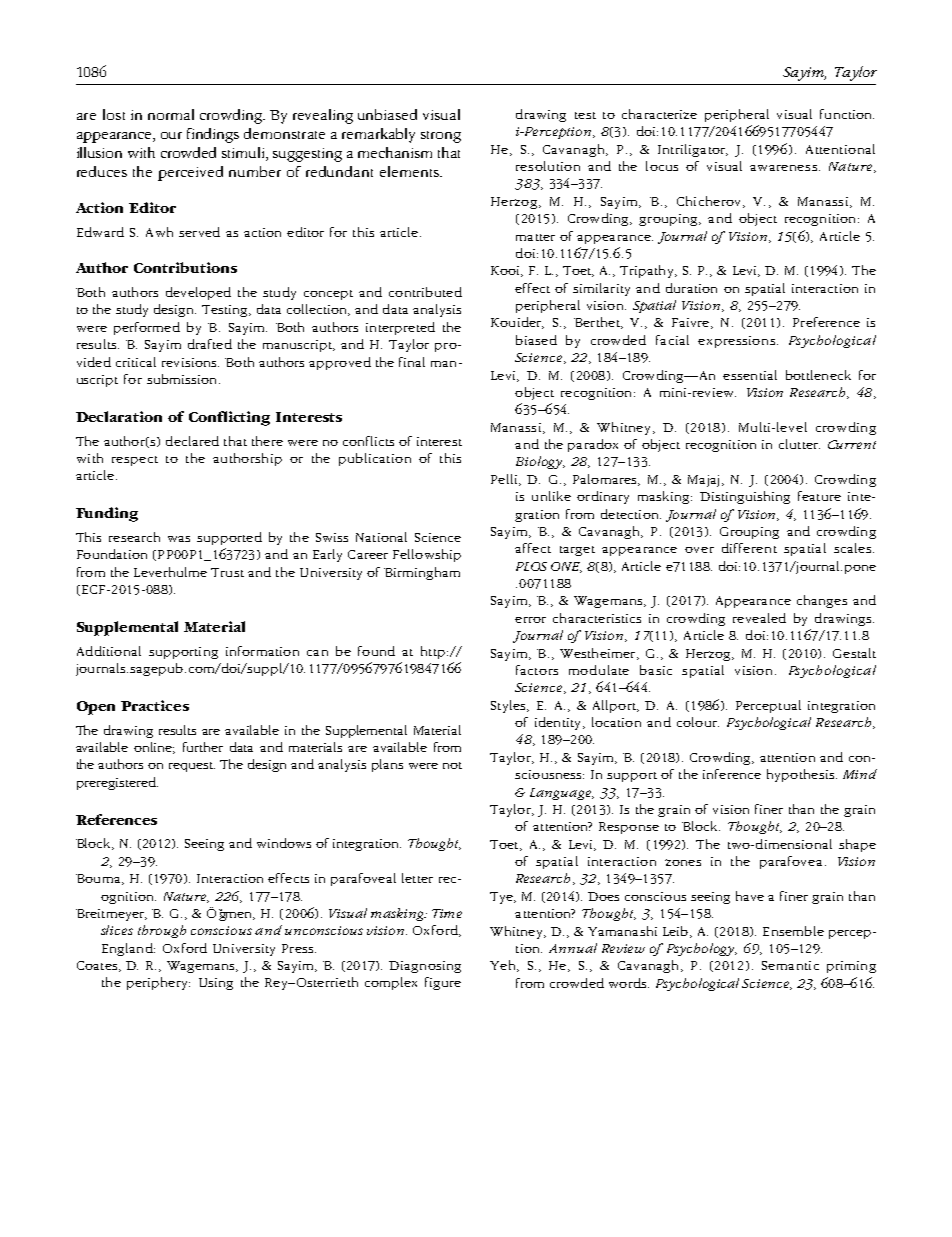  What do you see at coordinates (749, 548) in the document?
I see `different` at bounding box center [749, 548].
